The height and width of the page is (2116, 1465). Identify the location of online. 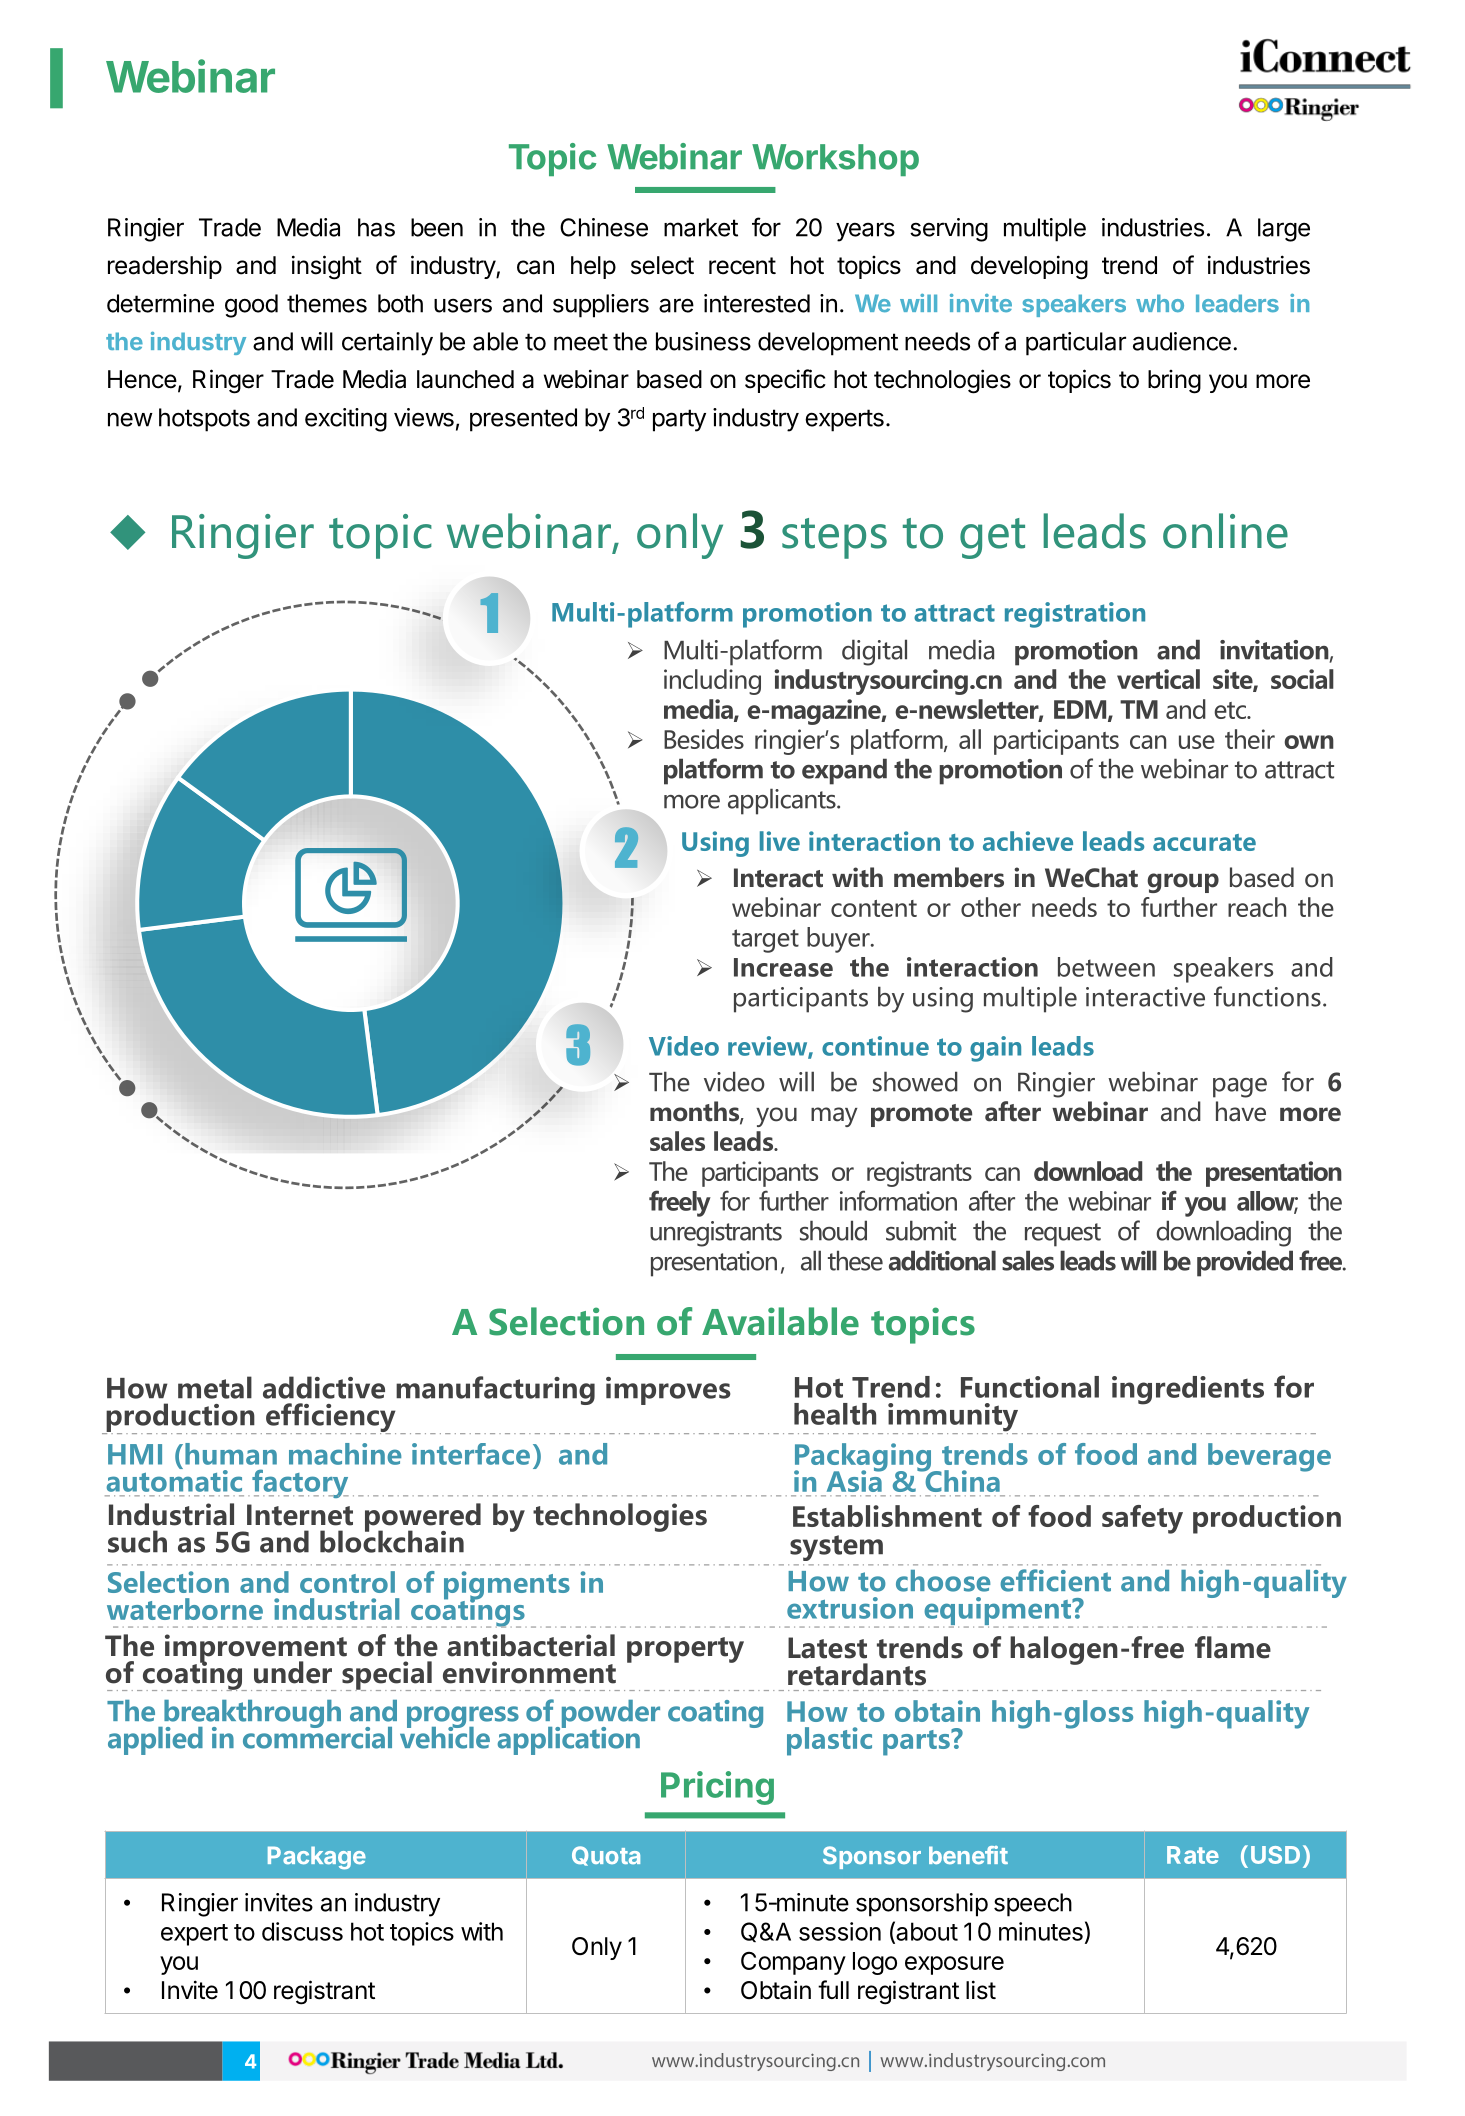
(1225, 531).
